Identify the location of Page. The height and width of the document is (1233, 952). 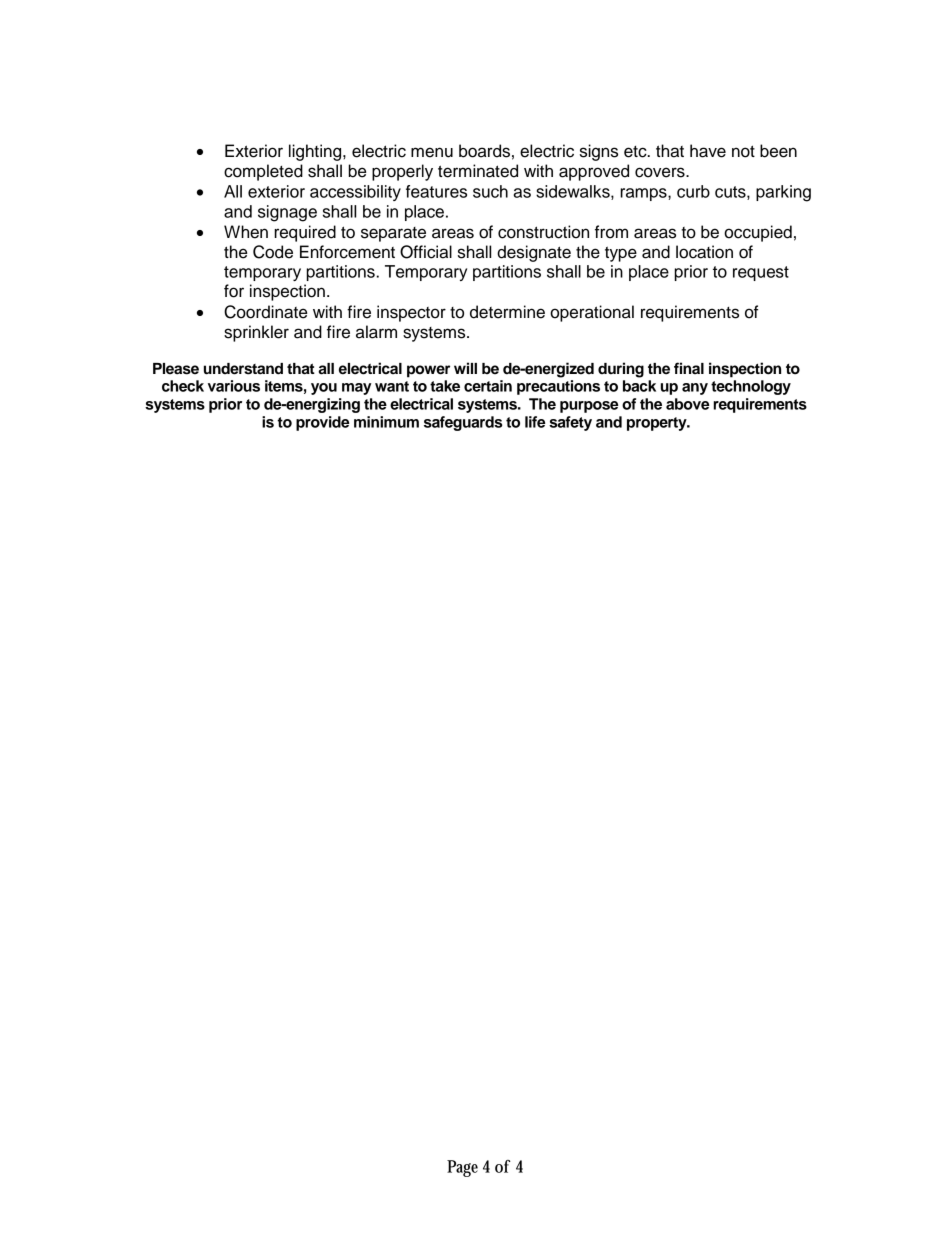
(462, 1168).
